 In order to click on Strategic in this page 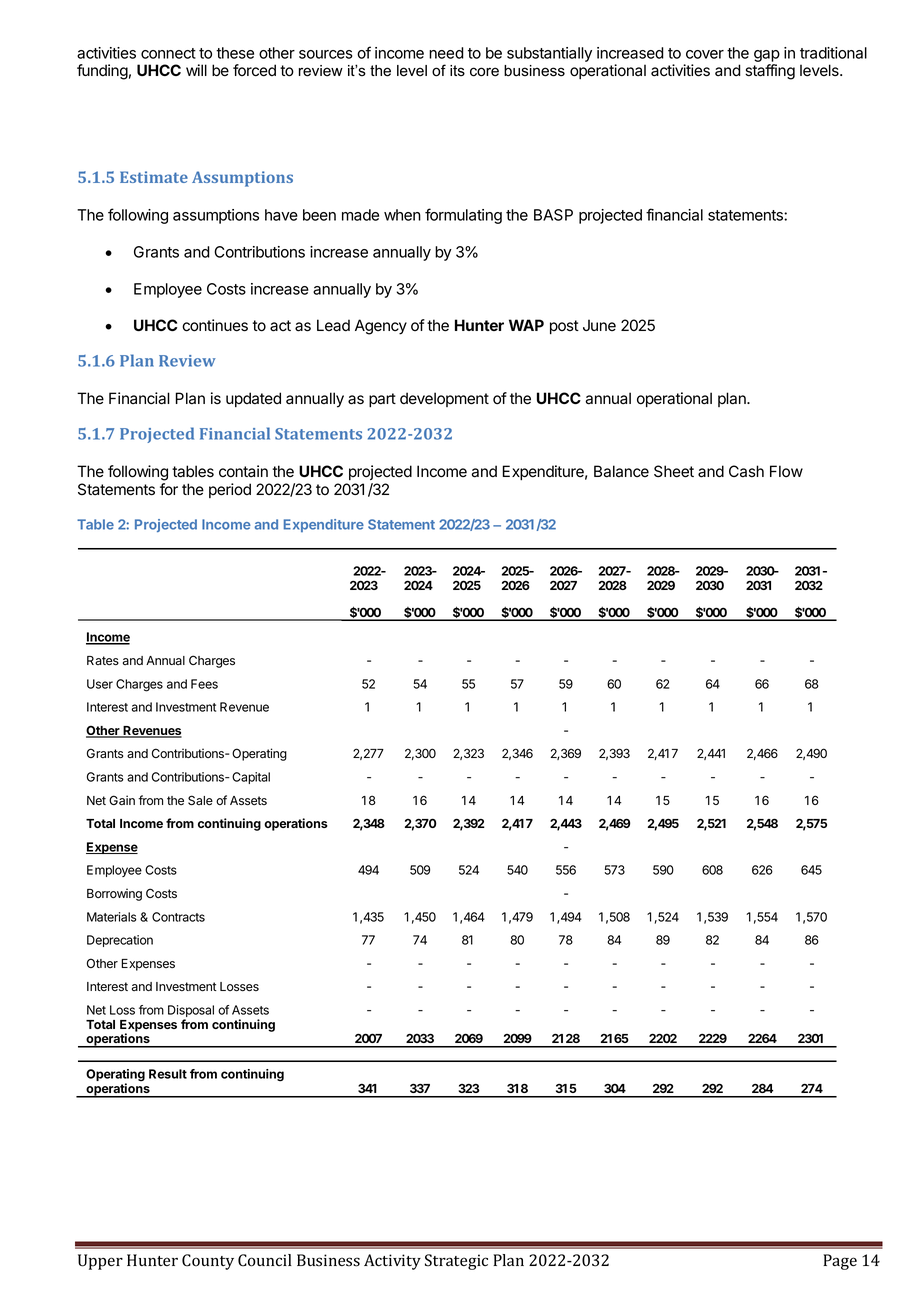, I will do `click(456, 1262)`.
